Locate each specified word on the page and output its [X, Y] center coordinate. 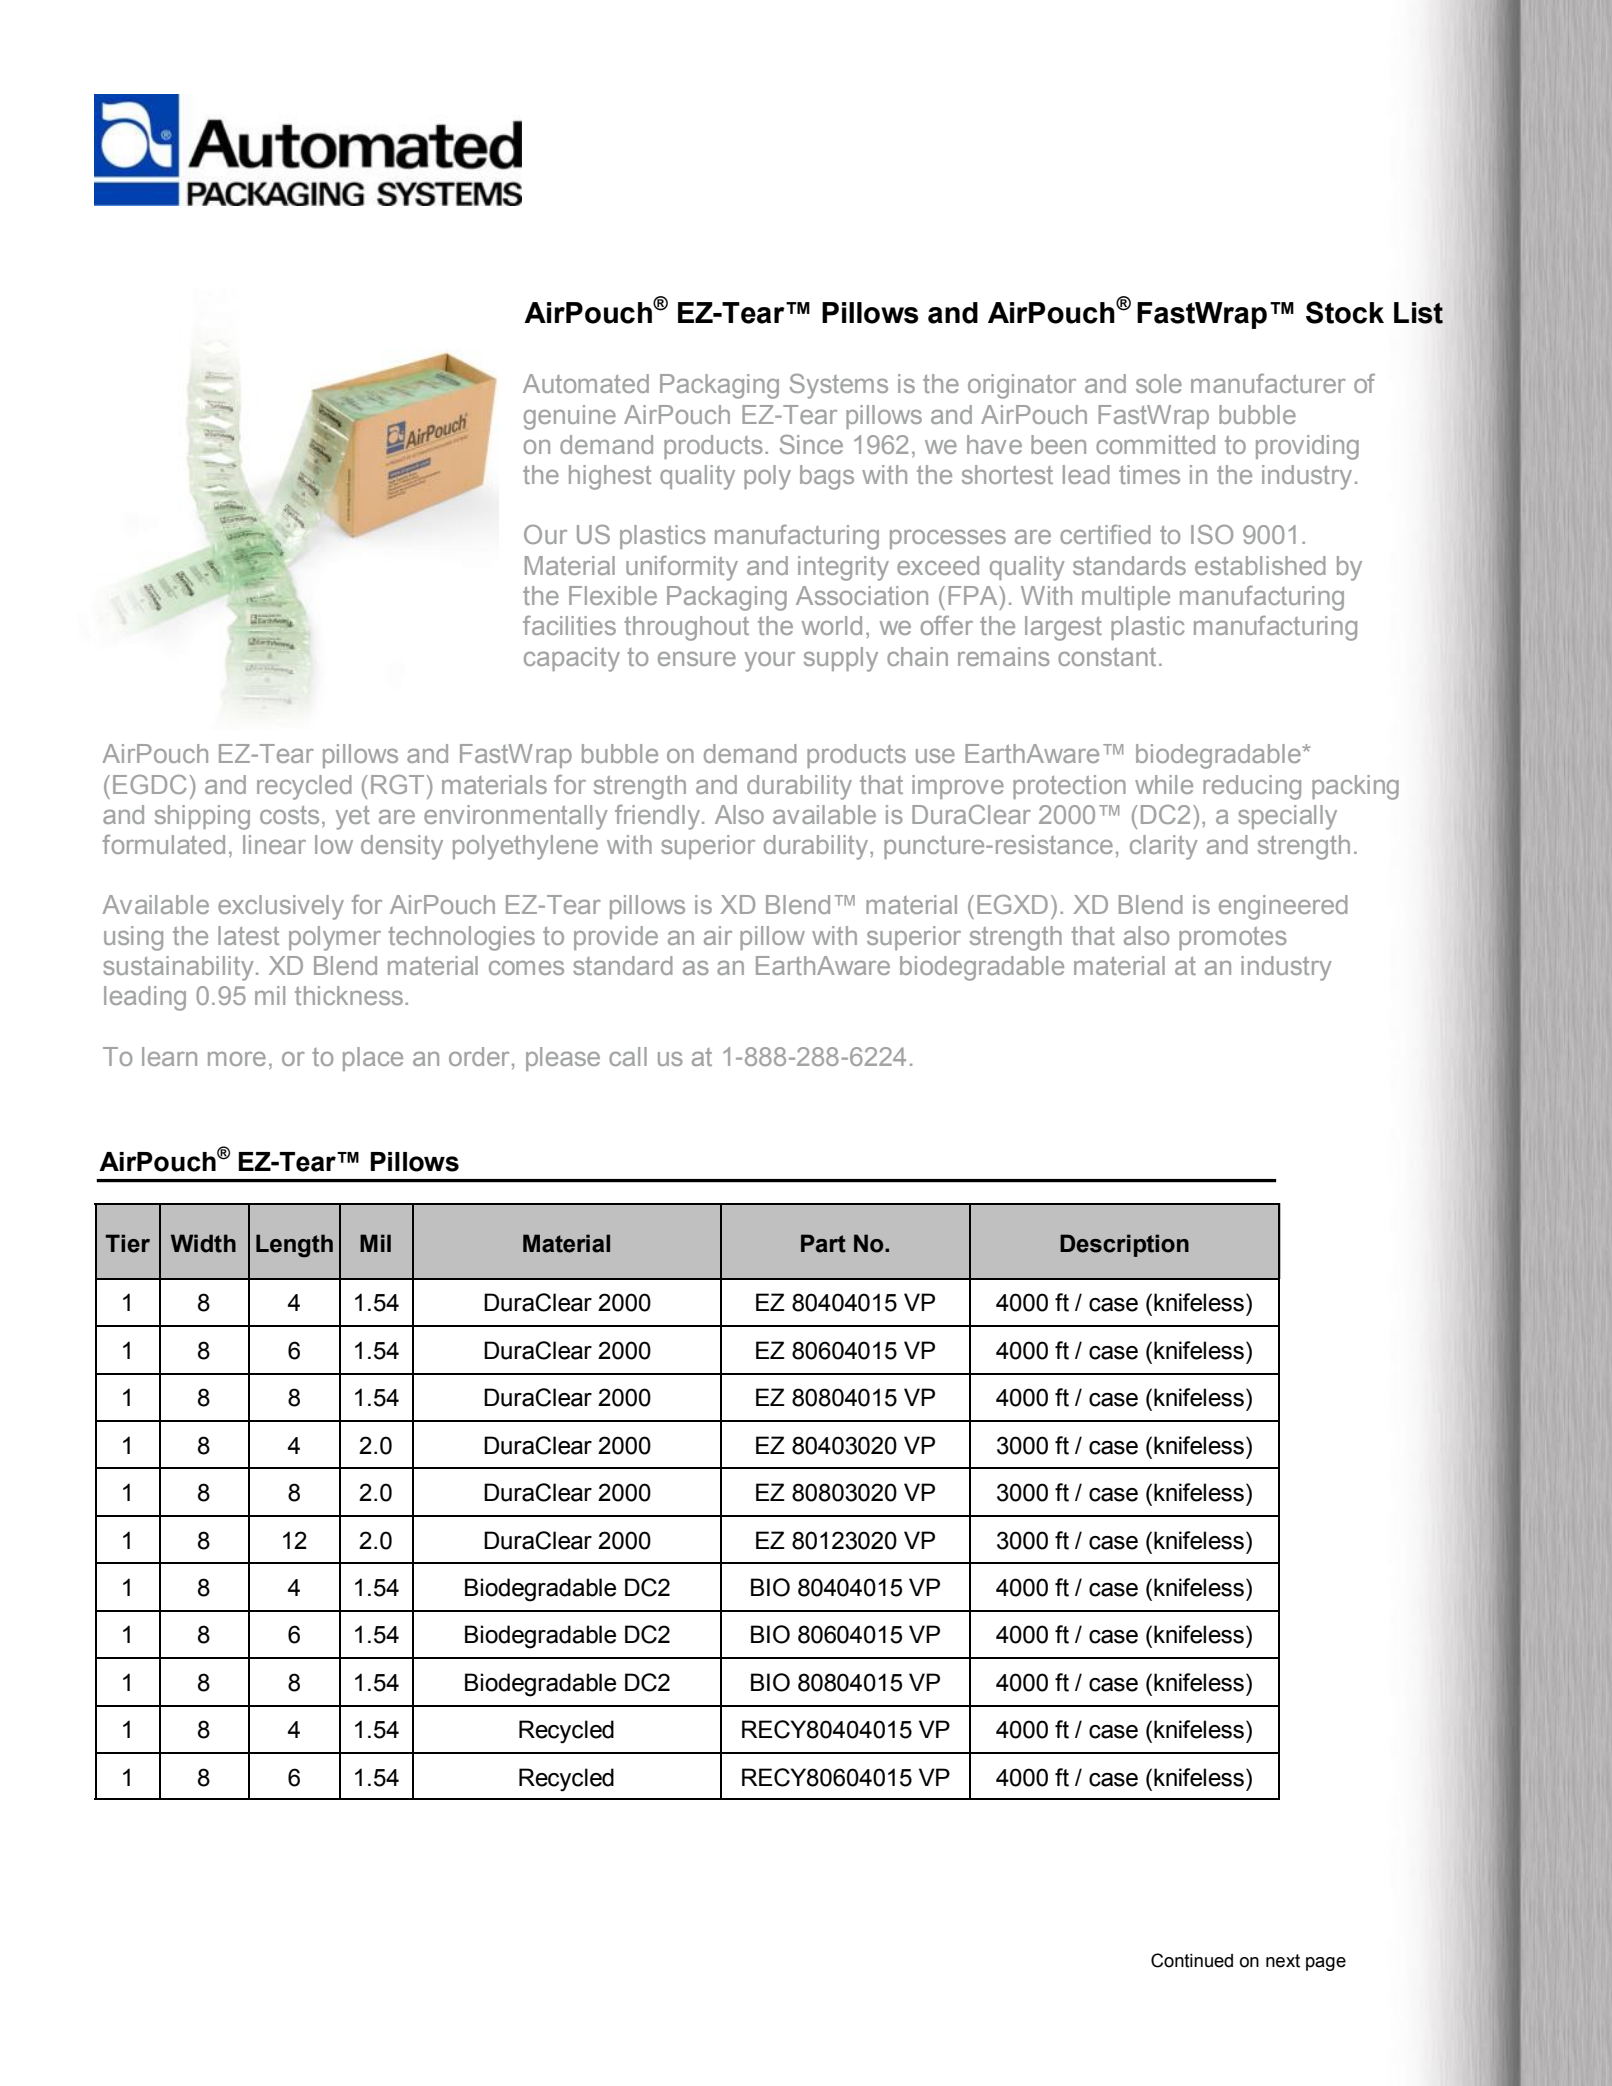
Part [823, 1243]
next [1283, 1961]
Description [1124, 1245]
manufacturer [1268, 383]
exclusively [281, 907]
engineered [1283, 907]
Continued [1192, 1960]
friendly [659, 817]
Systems [839, 386]
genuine [570, 417]
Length [294, 1246]
